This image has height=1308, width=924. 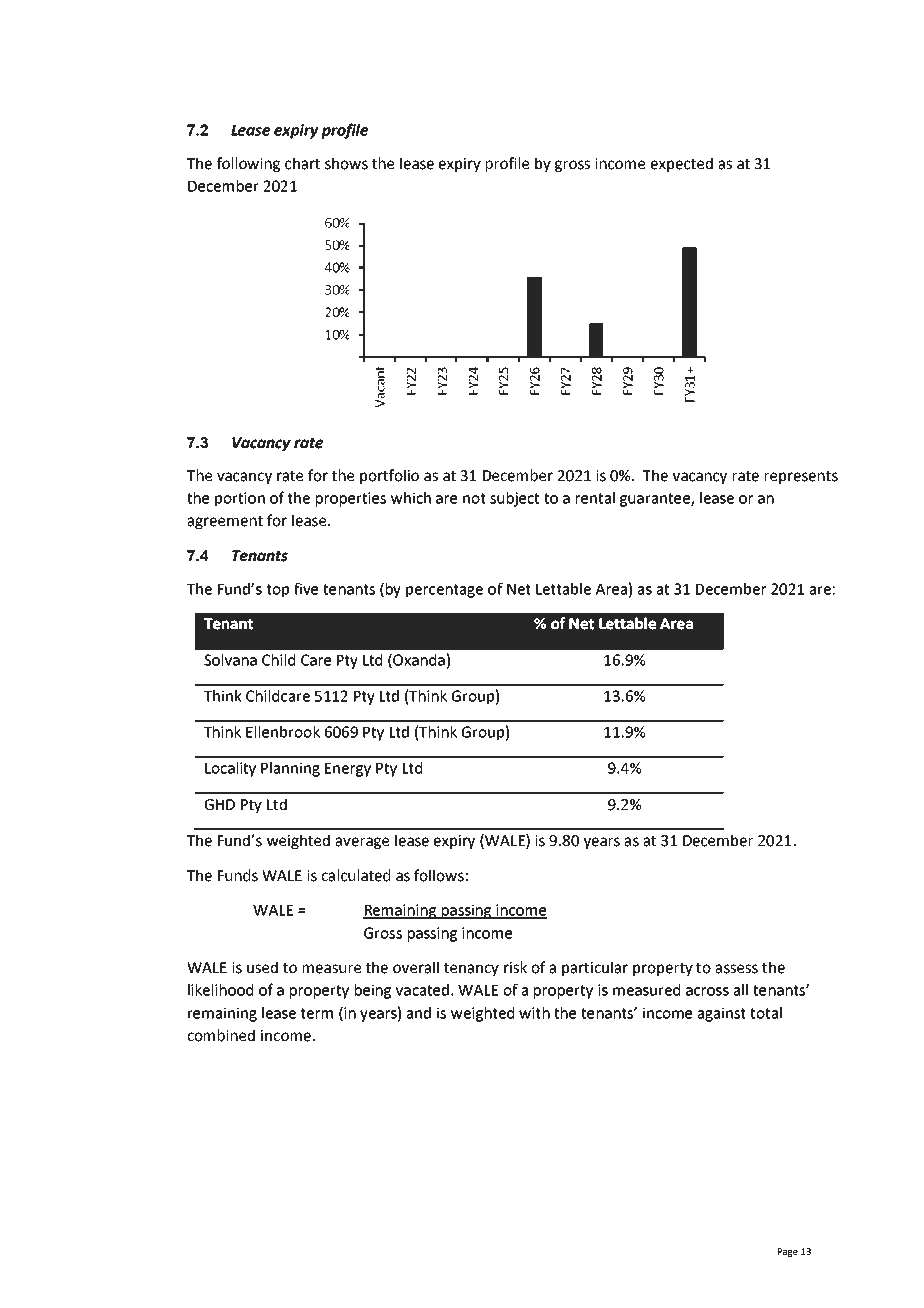 I want to click on shows, so click(x=346, y=163).
